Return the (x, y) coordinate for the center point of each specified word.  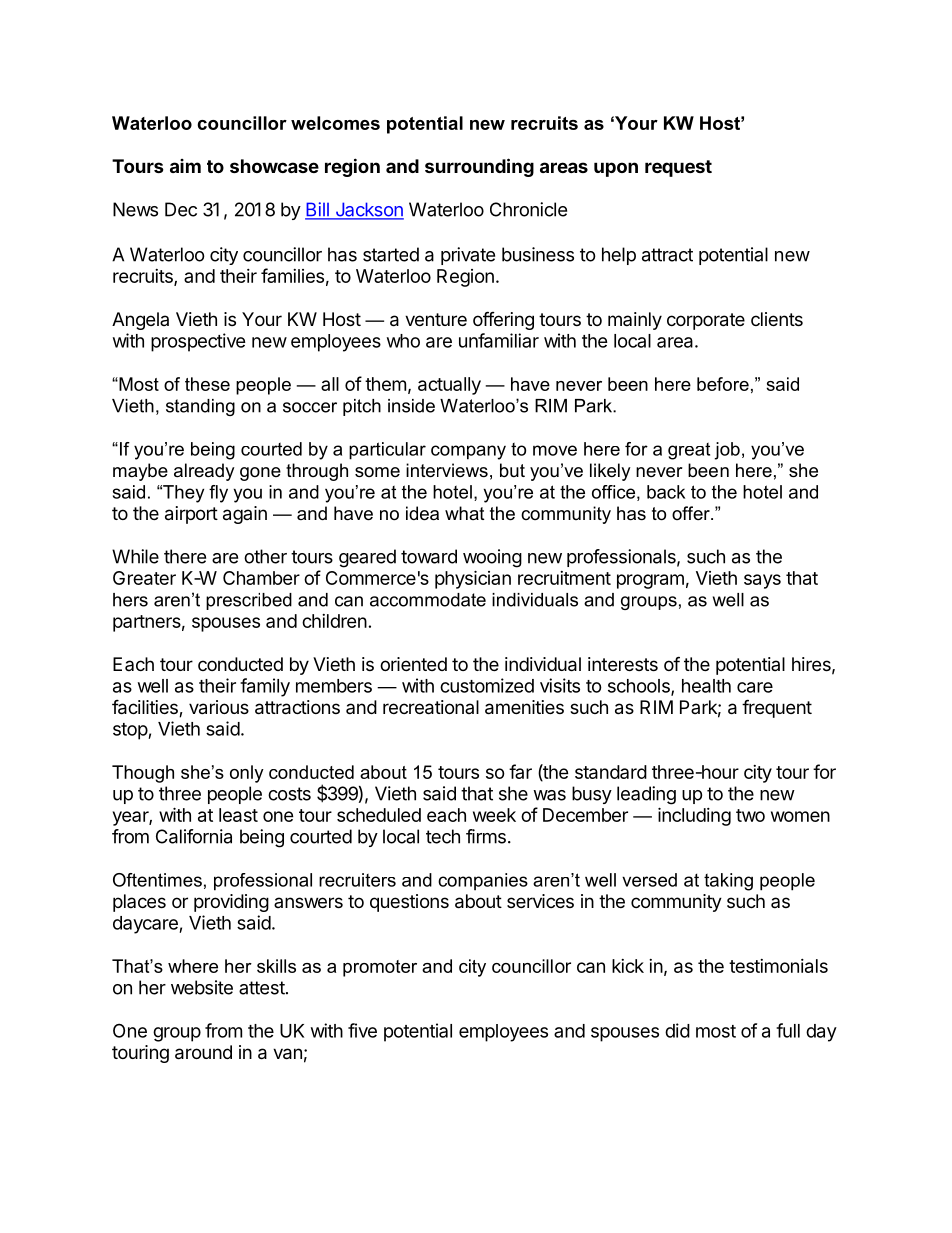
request (678, 168)
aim (185, 166)
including (694, 816)
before (723, 384)
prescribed (249, 601)
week (494, 815)
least (238, 815)
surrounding (479, 167)
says (762, 581)
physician (473, 579)
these (207, 384)
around (203, 1052)
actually (449, 386)
